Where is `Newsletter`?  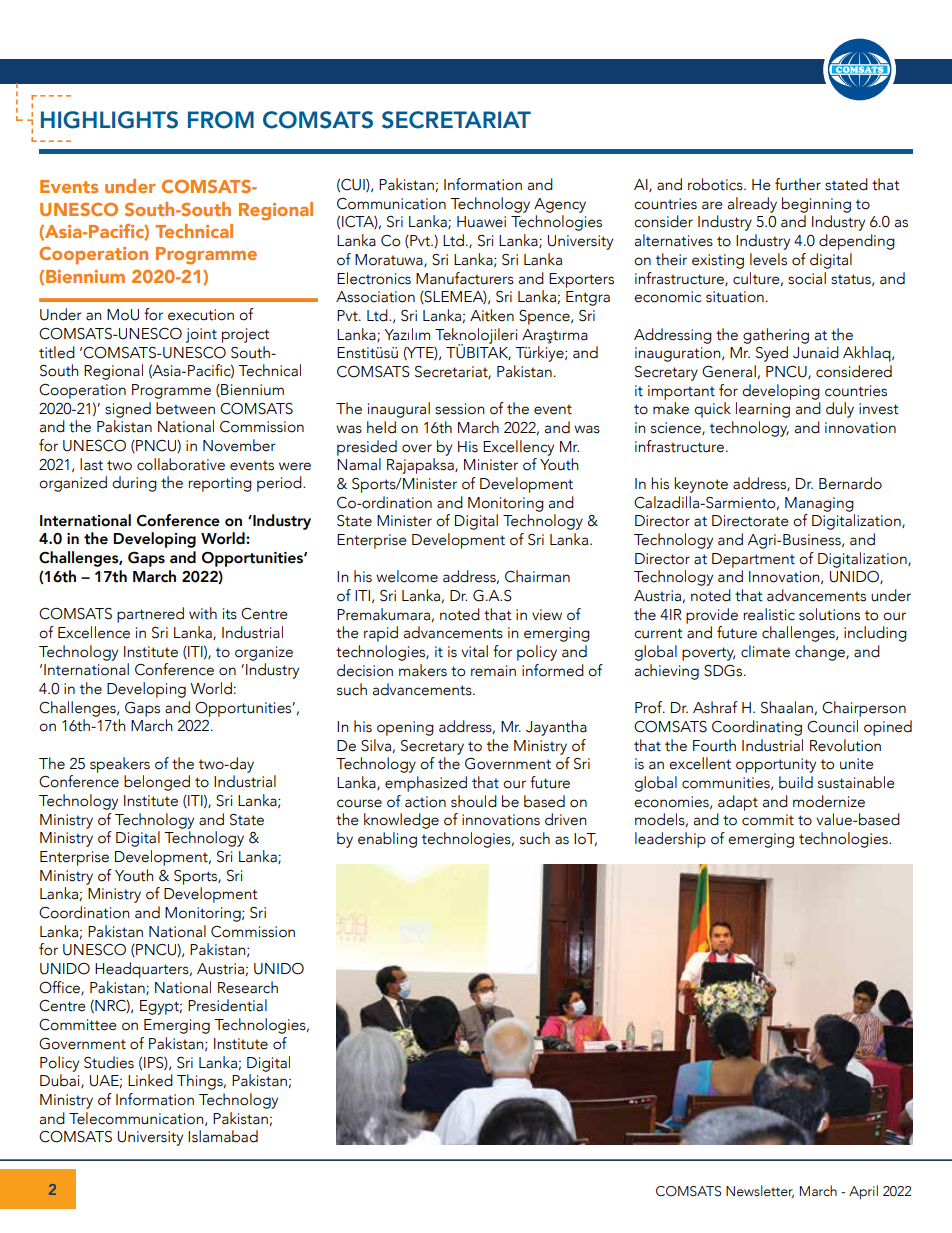 Newsletter is located at coordinates (760, 1191).
